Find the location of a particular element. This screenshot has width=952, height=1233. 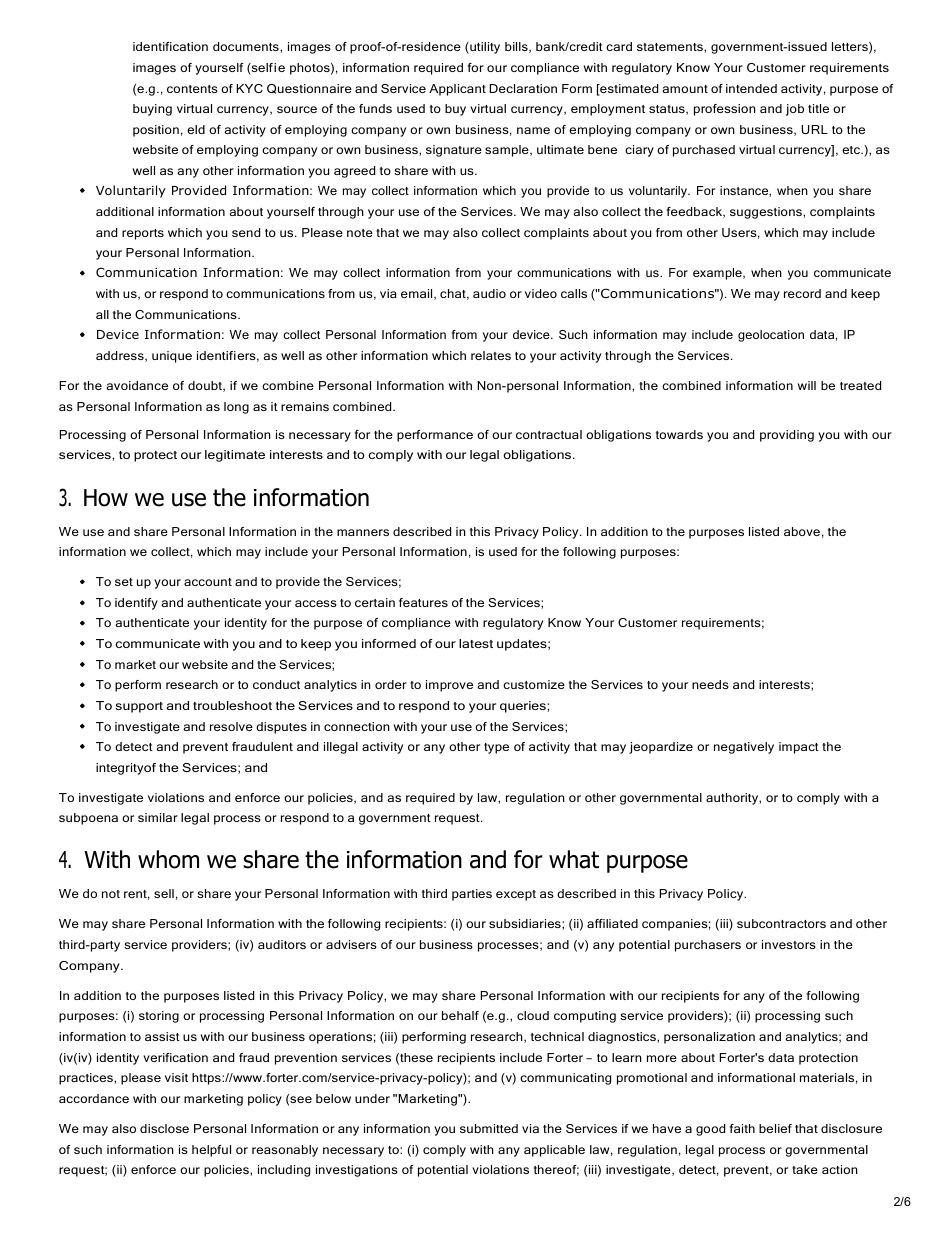

contents is located at coordinates (192, 89).
